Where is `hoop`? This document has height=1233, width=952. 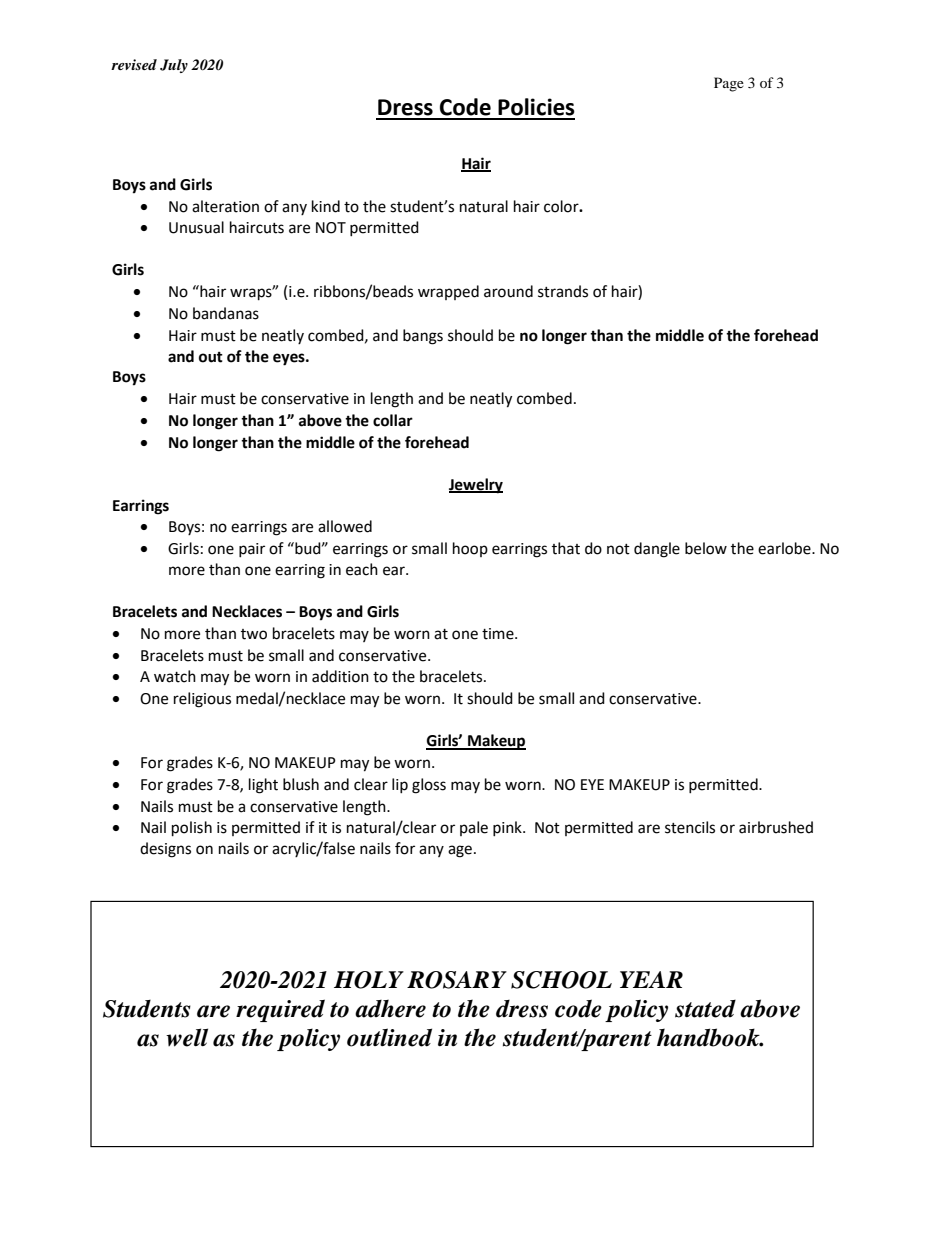 hoop is located at coordinates (470, 549).
